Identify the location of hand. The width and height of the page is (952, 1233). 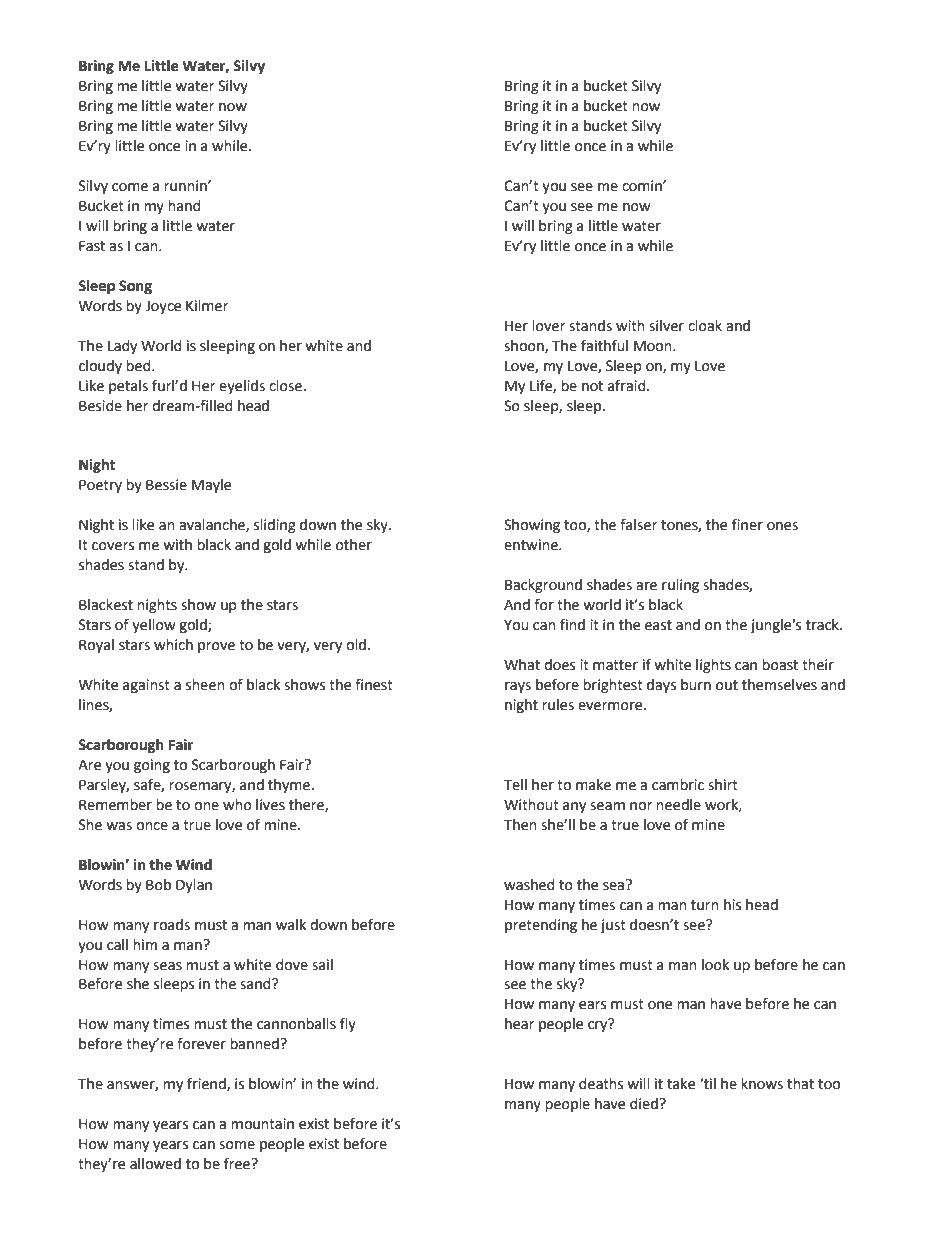
(184, 206).
